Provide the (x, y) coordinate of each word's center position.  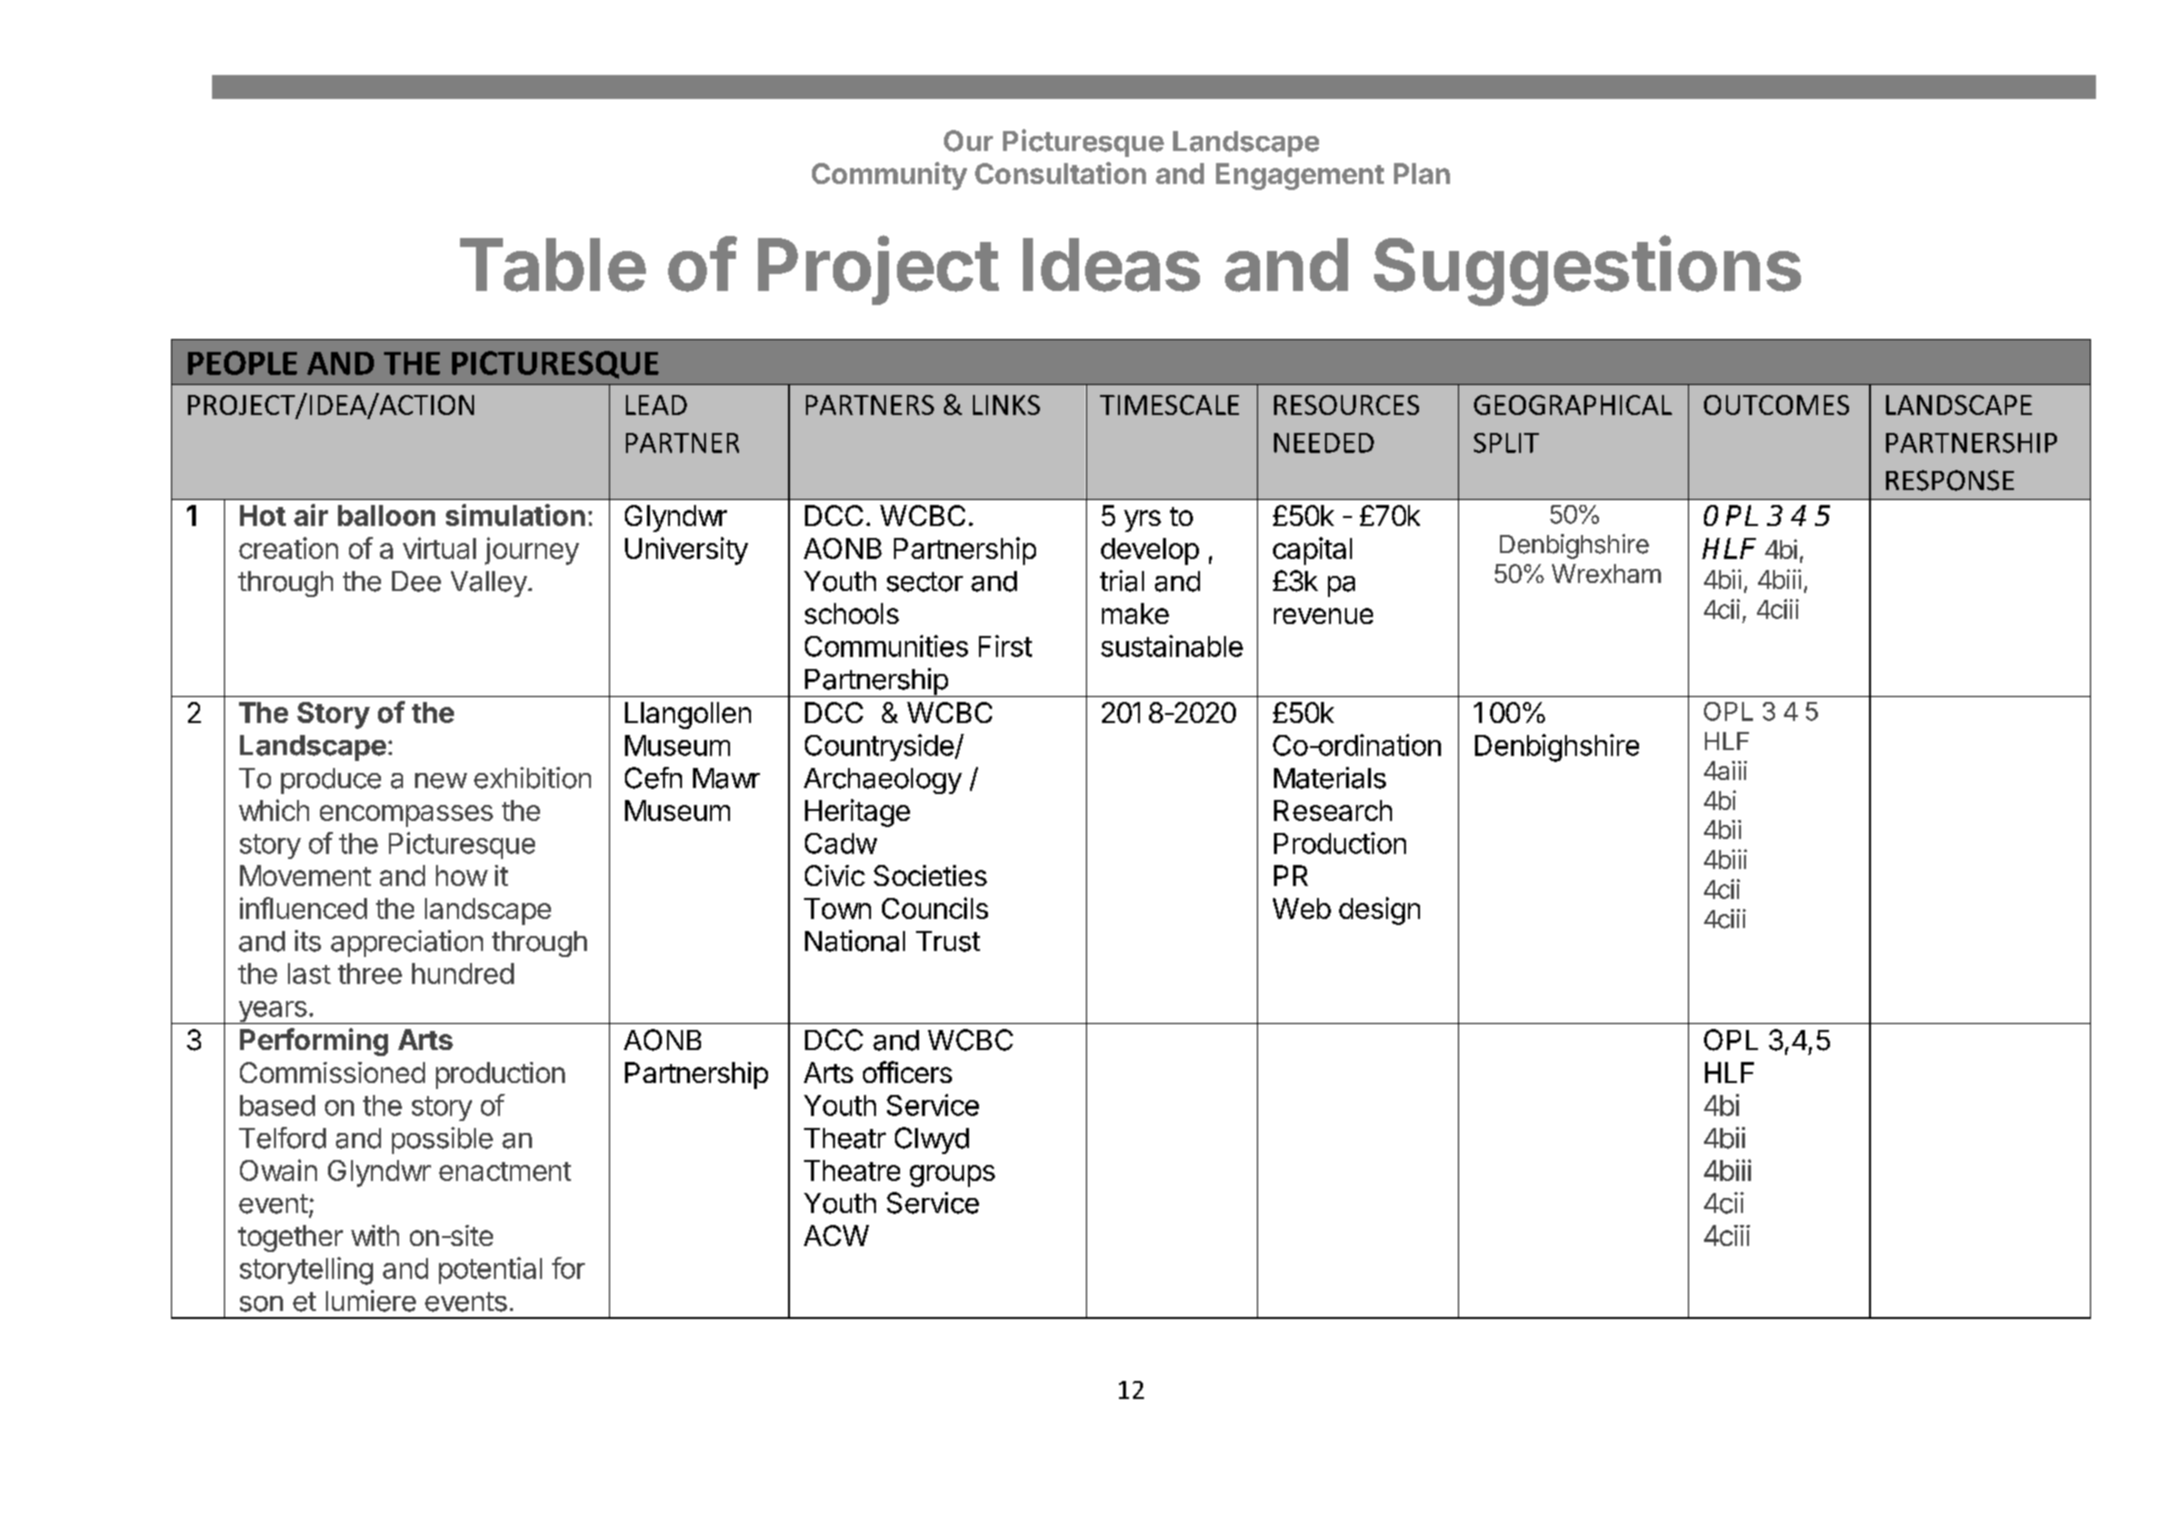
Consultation (1060, 173)
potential (490, 1270)
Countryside (880, 747)
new (441, 781)
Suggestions (1587, 270)
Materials (1330, 778)
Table (553, 265)
